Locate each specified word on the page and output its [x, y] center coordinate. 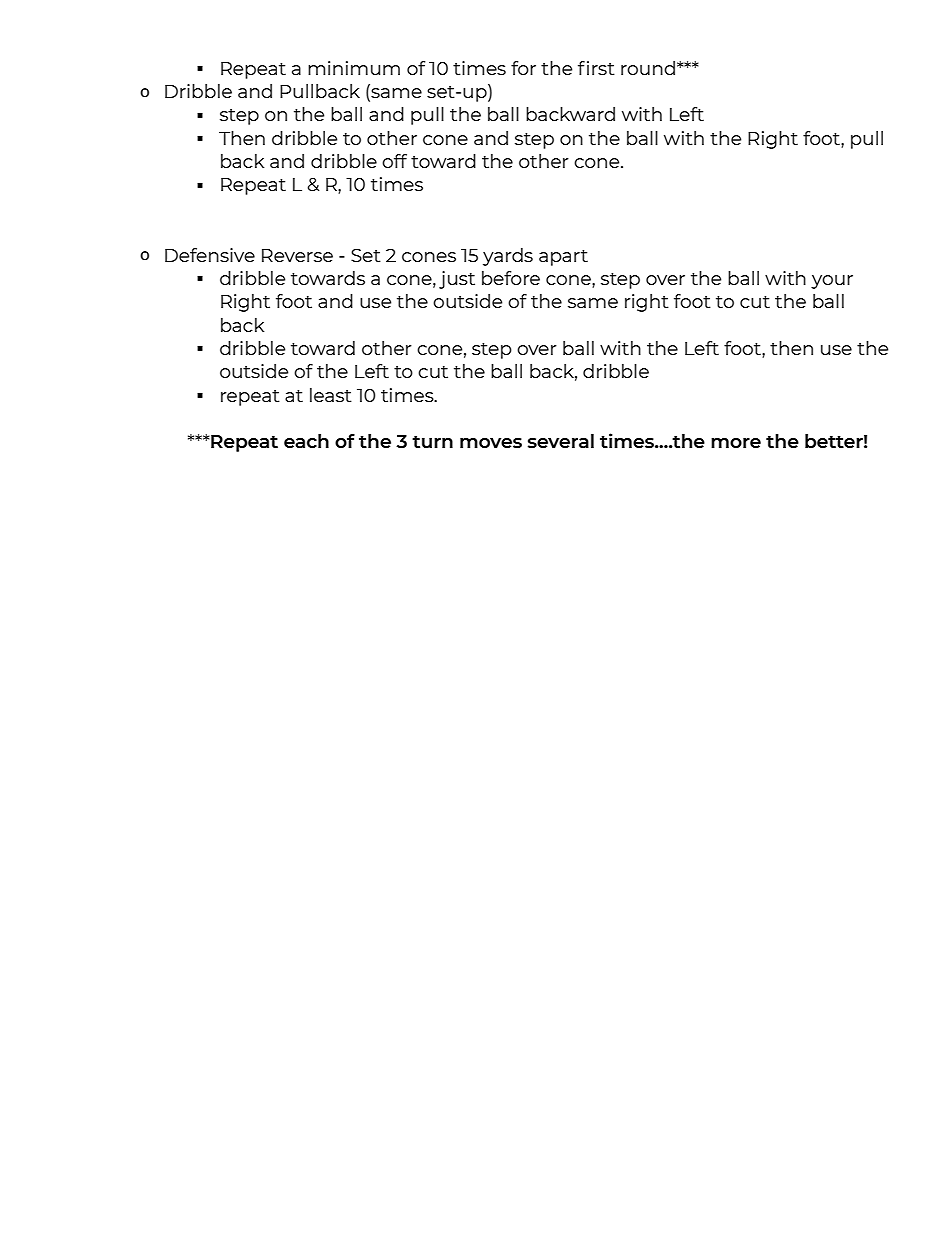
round [648, 68]
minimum [354, 68]
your [832, 282]
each [306, 441]
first [596, 68]
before [511, 278]
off [394, 161]
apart [563, 258]
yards [508, 257]
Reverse [297, 255]
